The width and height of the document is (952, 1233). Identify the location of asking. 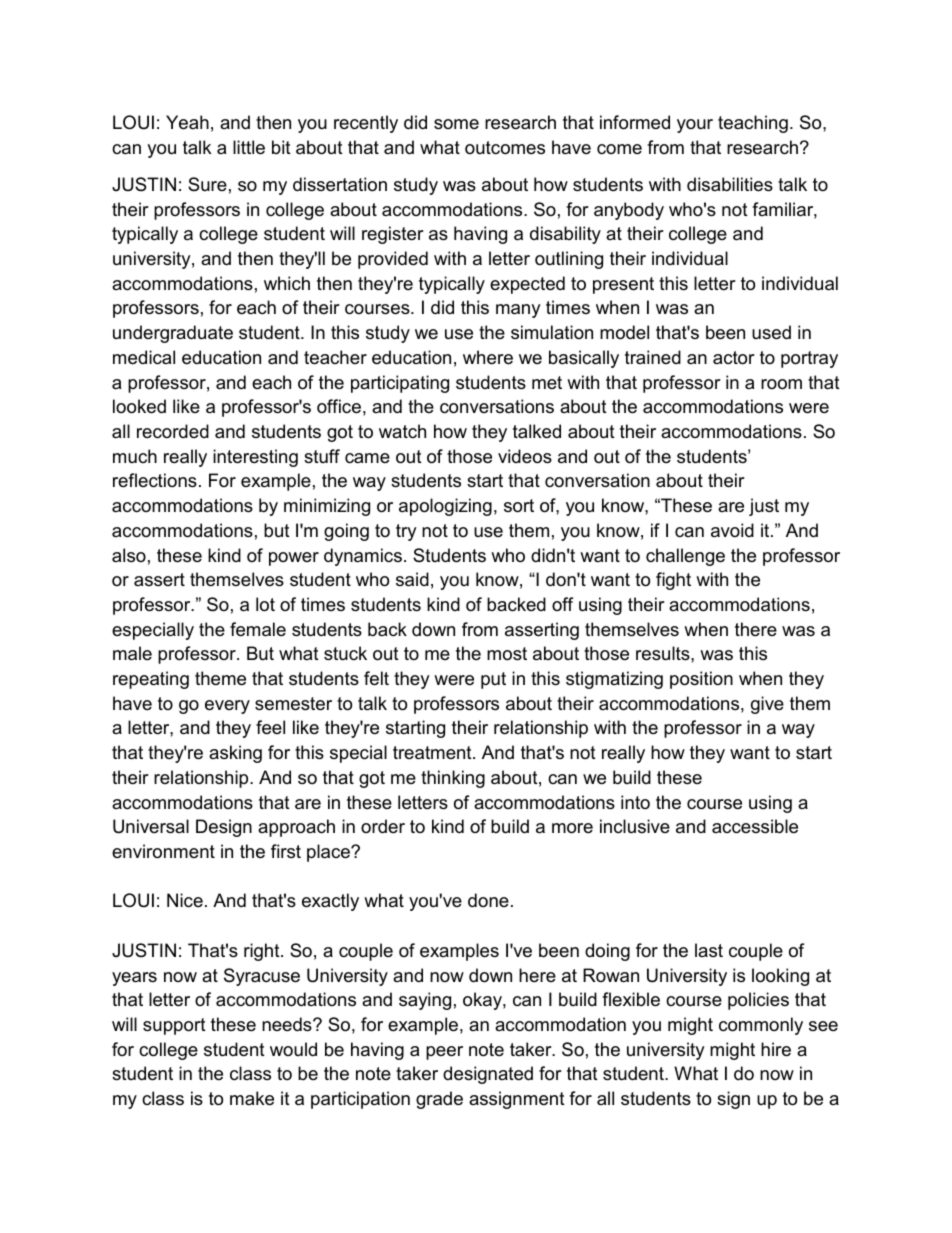
(235, 754).
